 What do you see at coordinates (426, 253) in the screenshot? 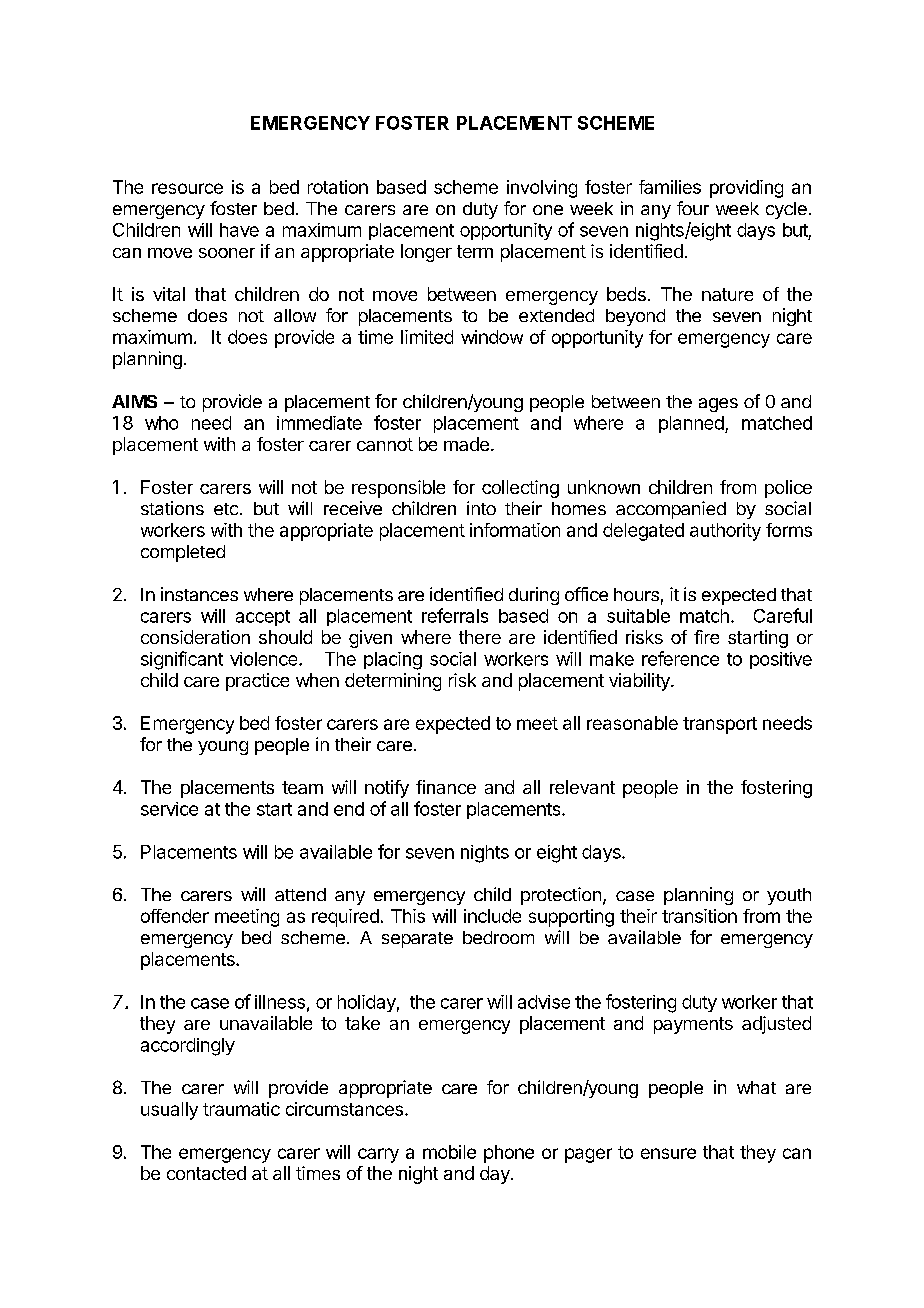
I see `longer` at bounding box center [426, 253].
